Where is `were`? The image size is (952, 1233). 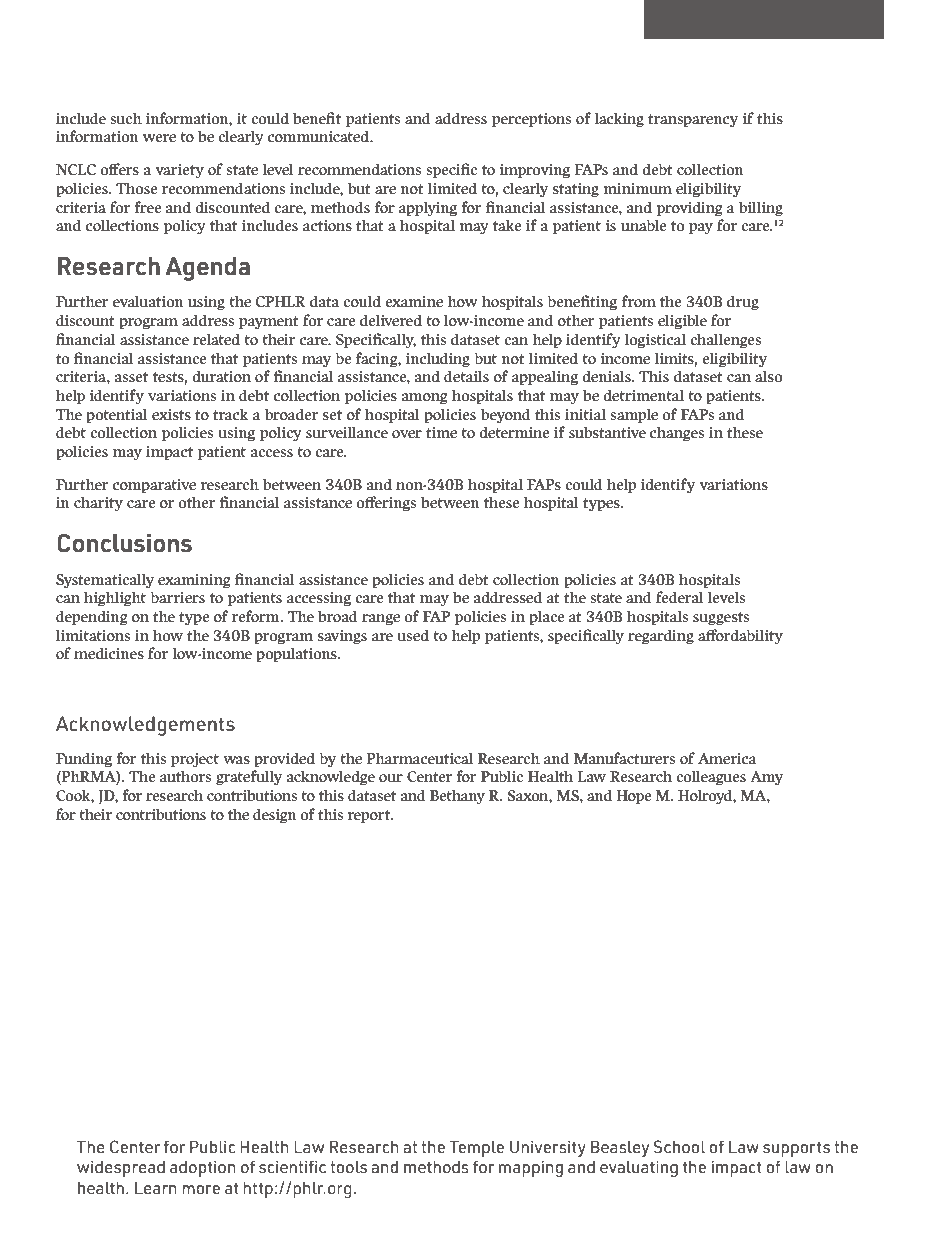 were is located at coordinates (159, 138).
